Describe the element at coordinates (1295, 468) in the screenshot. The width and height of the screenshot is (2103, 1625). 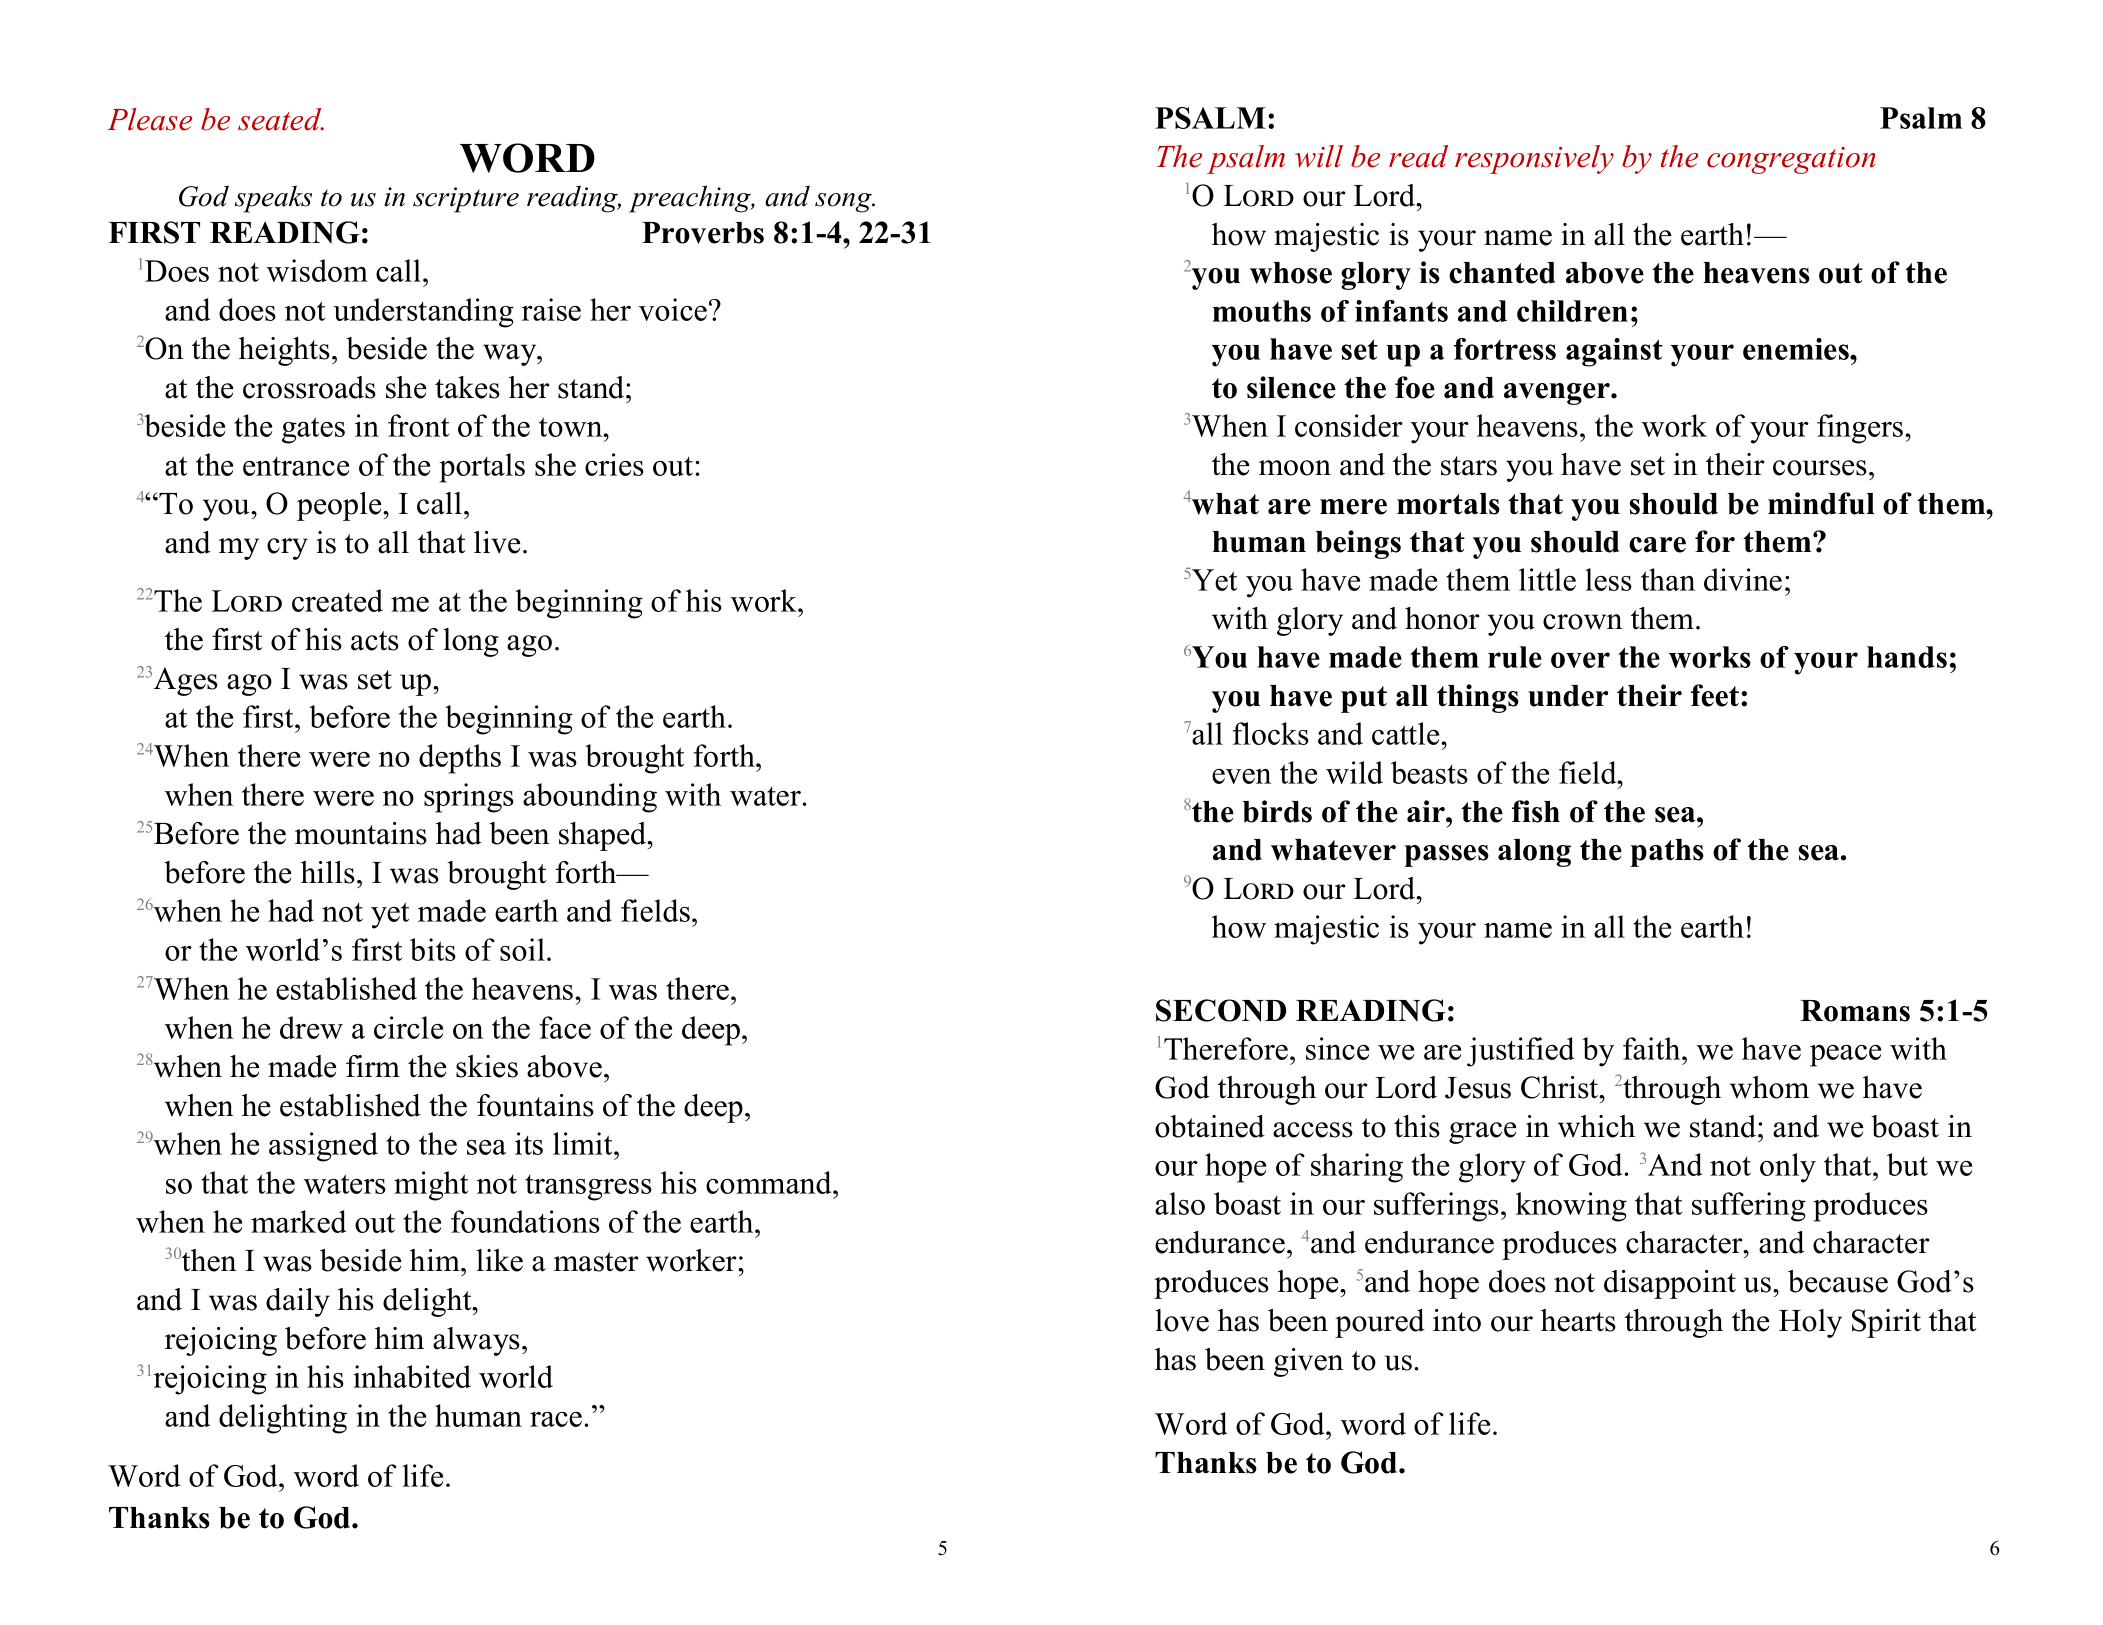
I see `moon` at that location.
